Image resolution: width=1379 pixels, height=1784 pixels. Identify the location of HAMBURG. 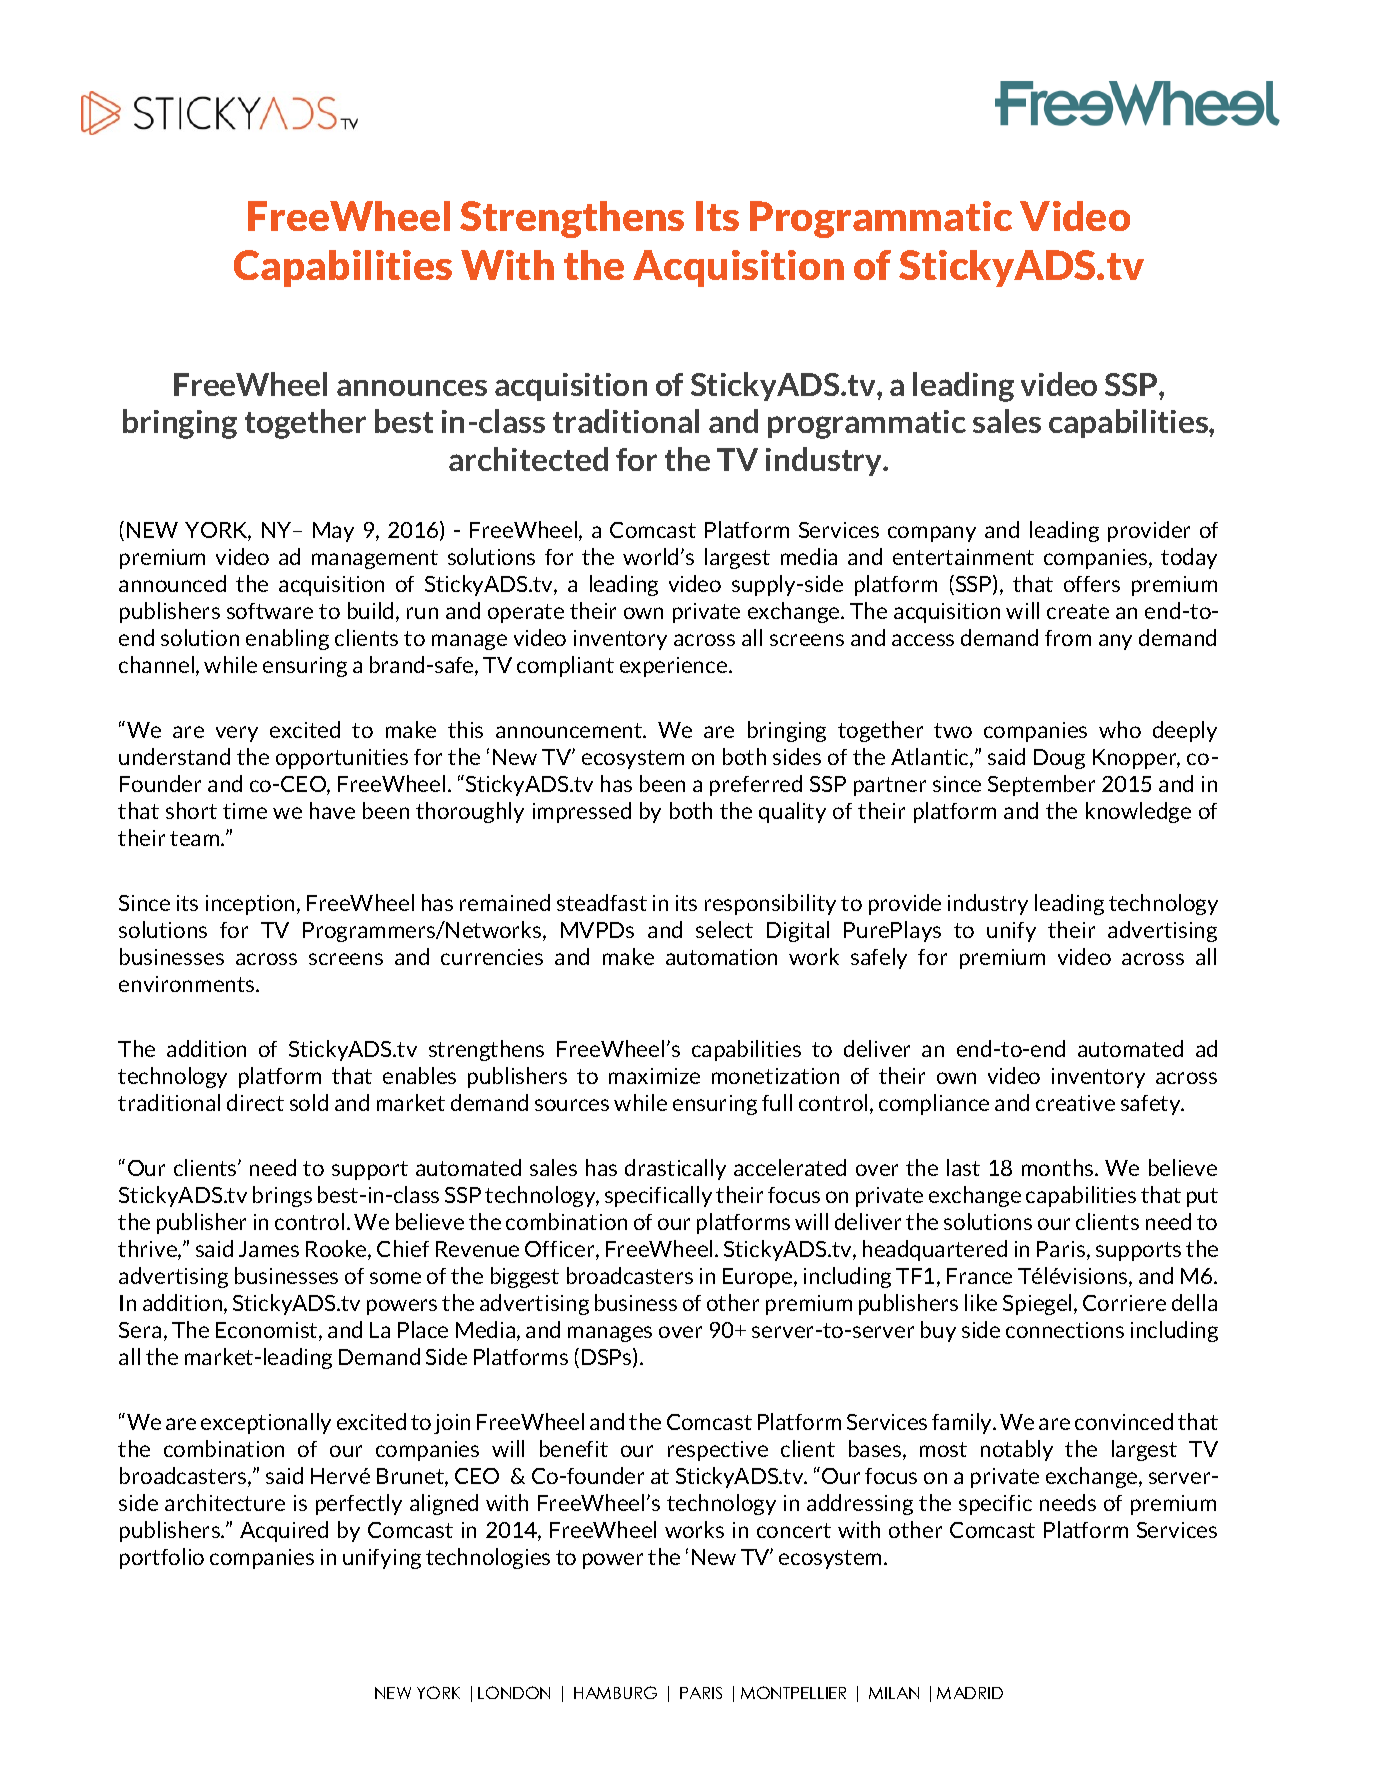
(615, 1692).
